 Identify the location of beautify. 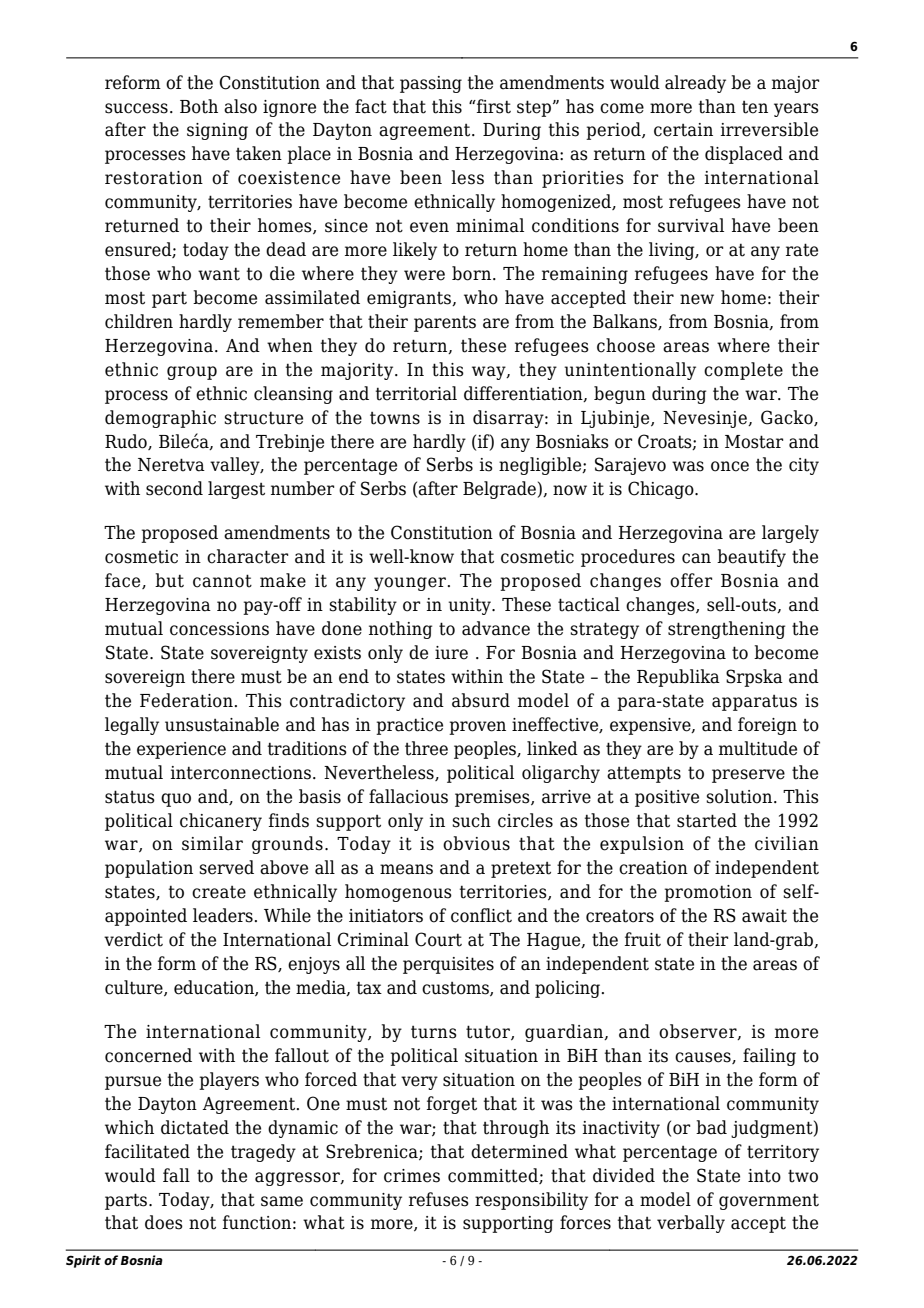
(751, 558).
